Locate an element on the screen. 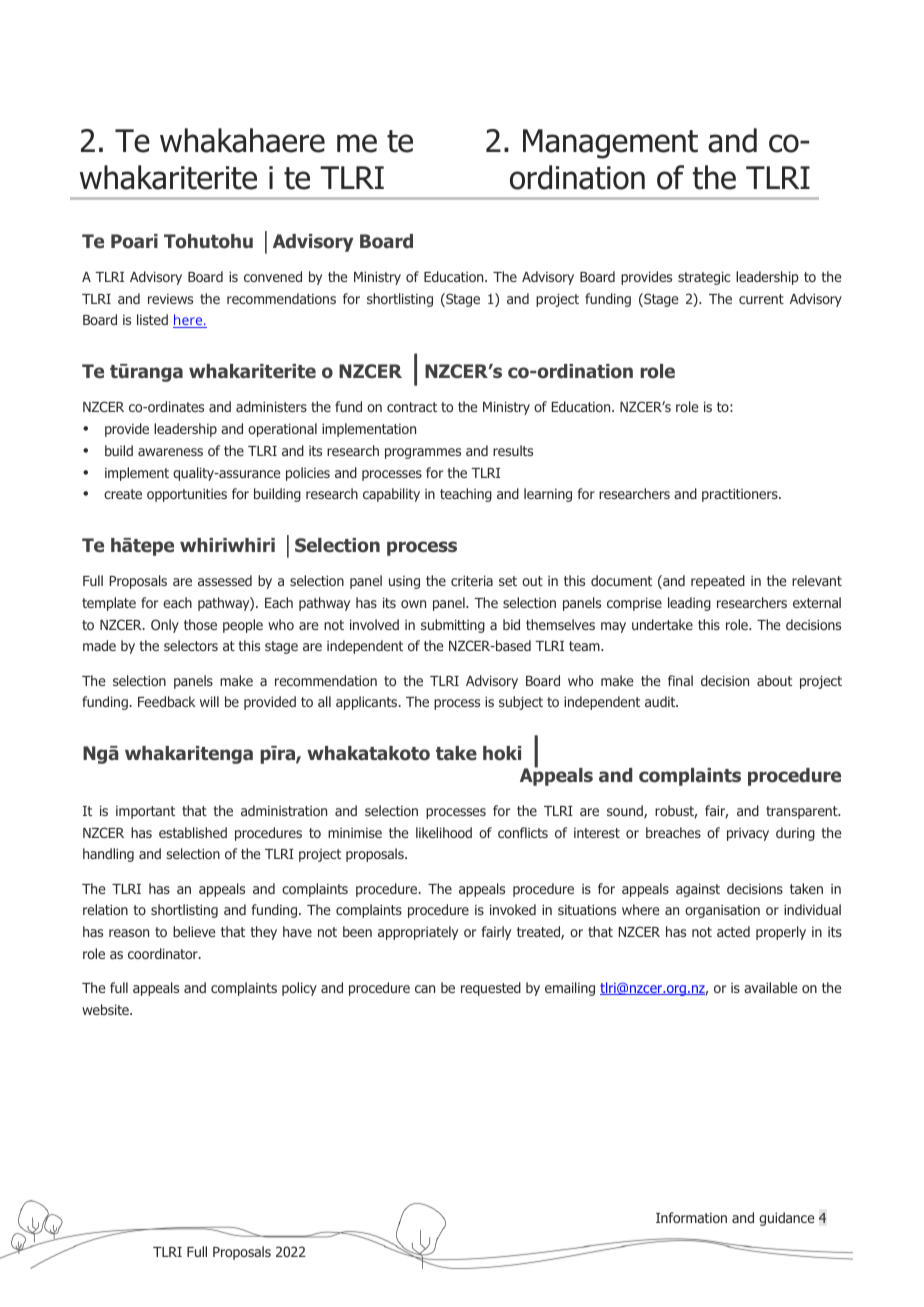 This screenshot has width=924, height=1307. Feedback is located at coordinates (166, 701).
